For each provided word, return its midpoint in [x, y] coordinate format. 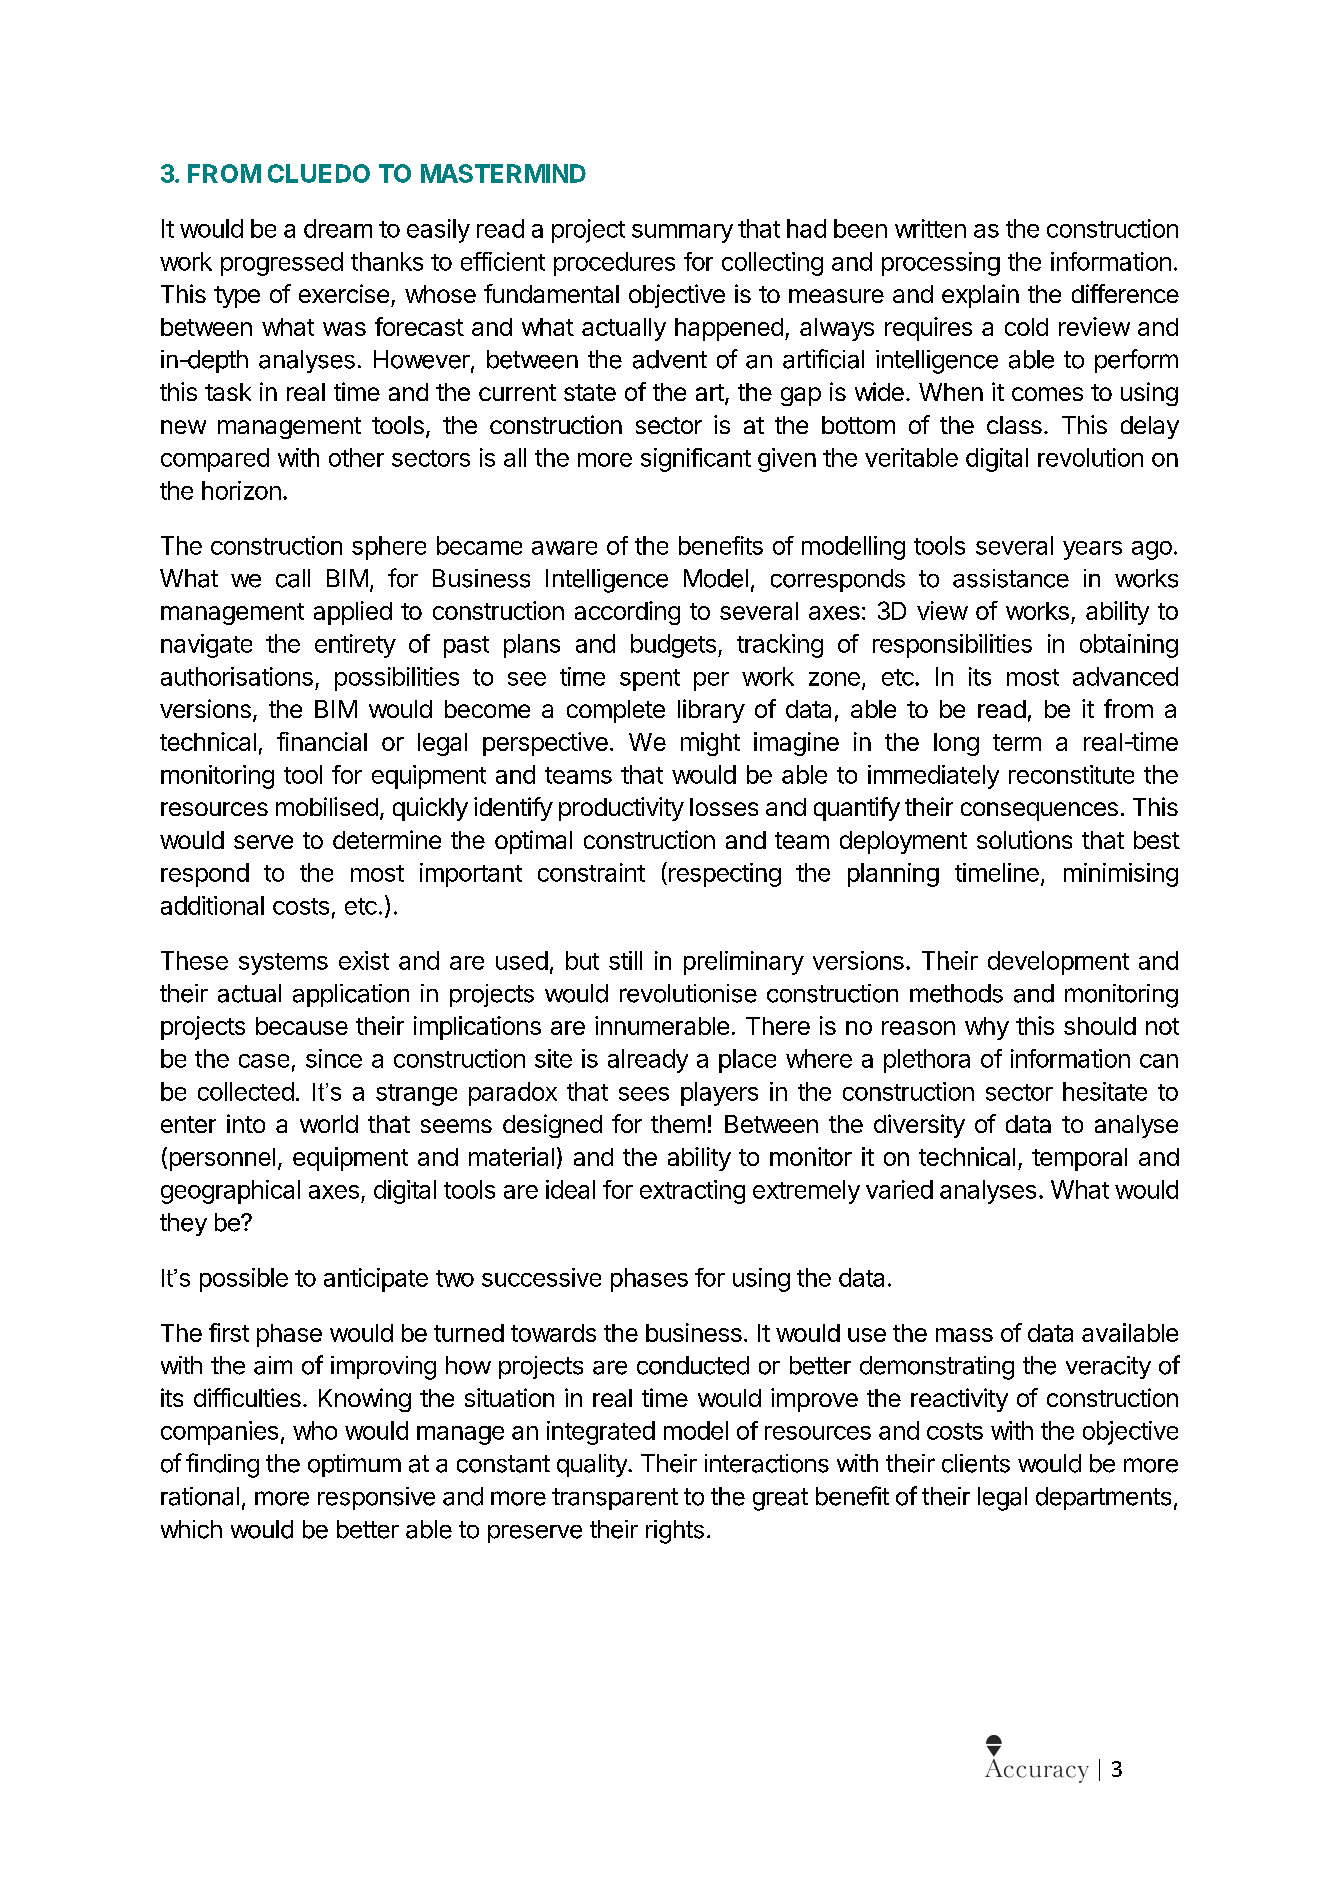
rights [675, 1532]
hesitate [1105, 1091]
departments [1103, 1498]
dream [338, 228]
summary [682, 233]
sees [644, 1094]
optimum [354, 1465]
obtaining [1129, 646]
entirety [355, 646]
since [334, 1058]
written [930, 228]
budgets [673, 646]
